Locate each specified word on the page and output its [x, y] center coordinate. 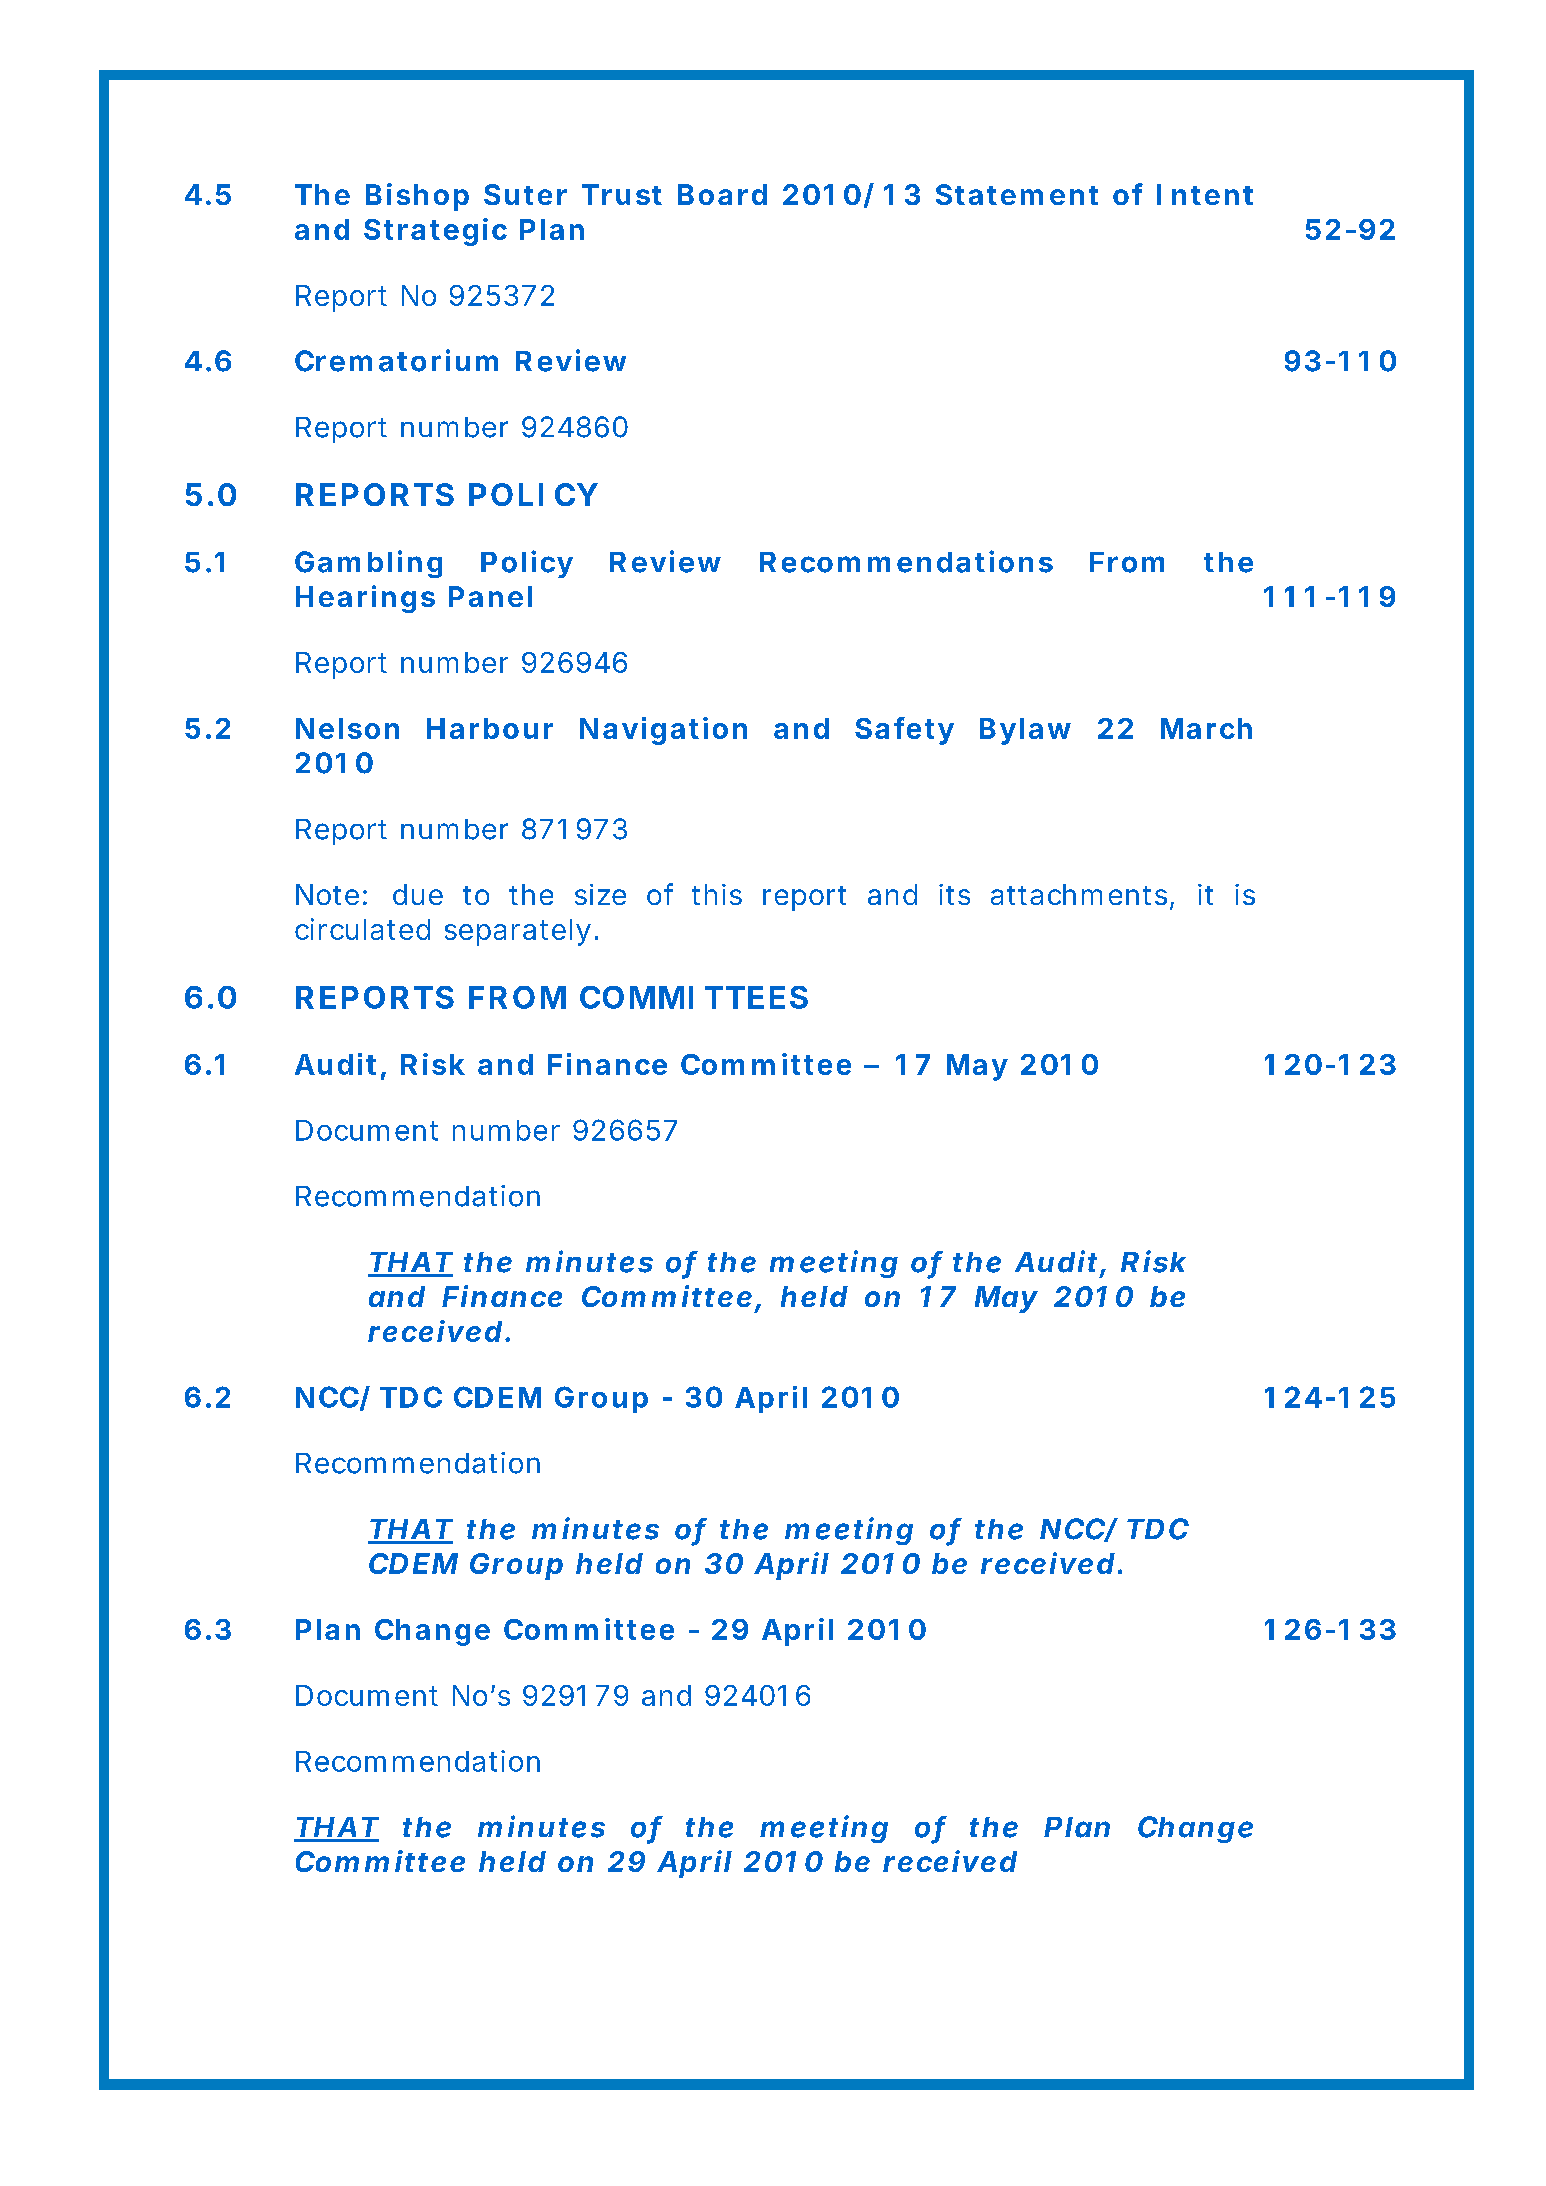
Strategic [435, 232]
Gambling [368, 564]
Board [722, 194]
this [717, 894]
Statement [1017, 194]
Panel [490, 596]
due [418, 894]
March [1206, 728]
